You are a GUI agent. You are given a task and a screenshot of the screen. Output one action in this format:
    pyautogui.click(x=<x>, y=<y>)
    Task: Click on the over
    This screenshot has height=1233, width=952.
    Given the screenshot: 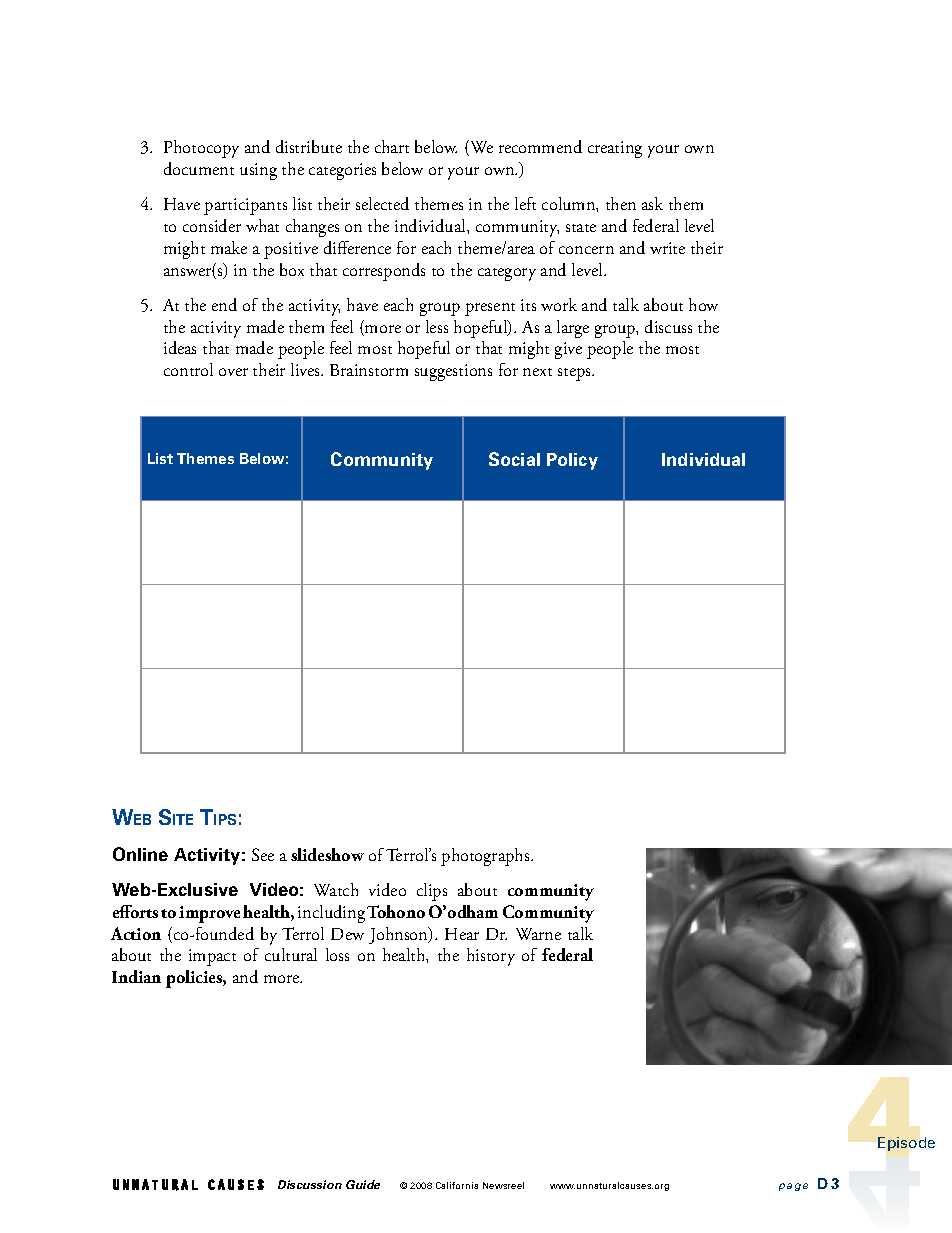 What is the action you would take?
    pyautogui.click(x=233, y=372)
